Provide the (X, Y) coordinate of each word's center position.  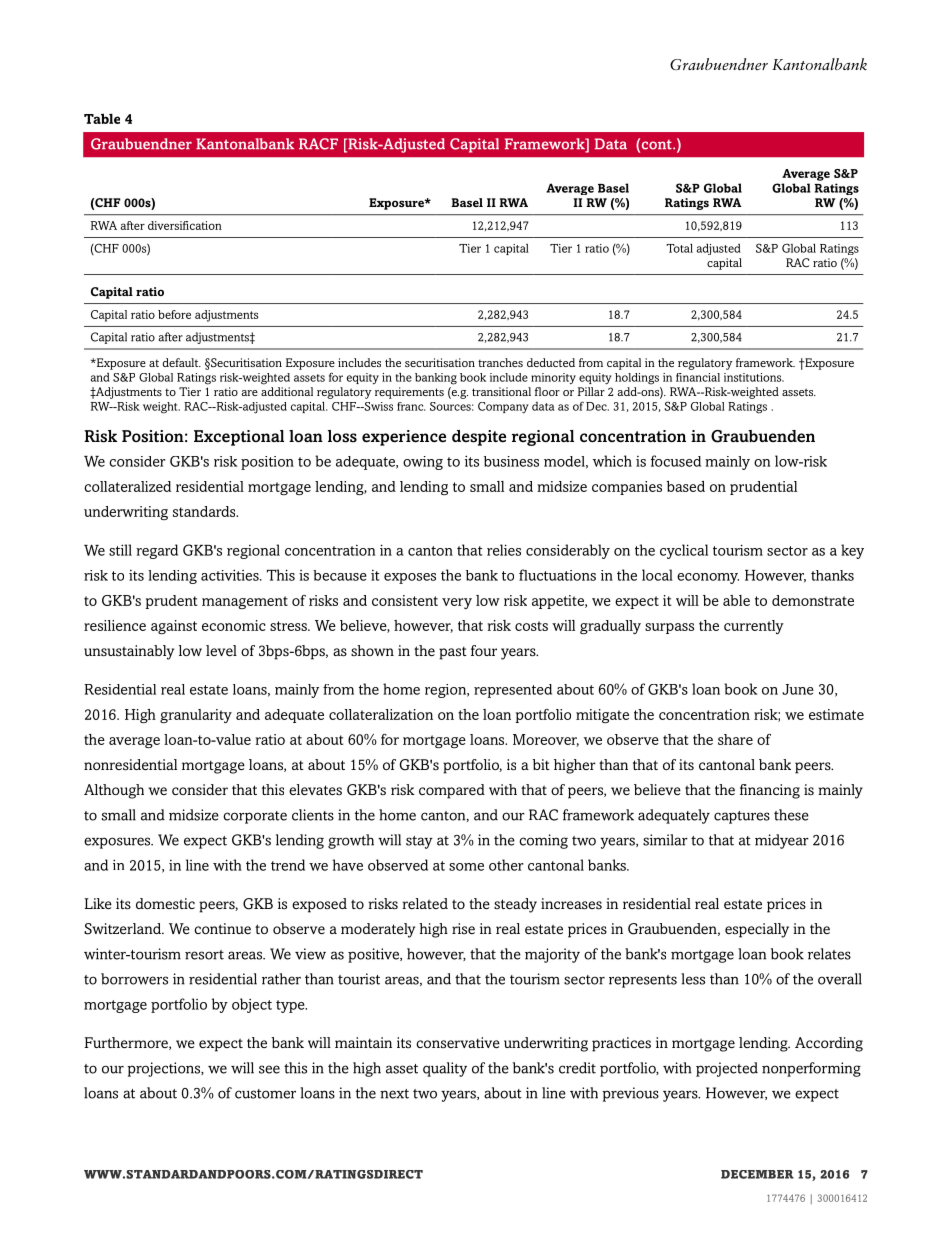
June (798, 689)
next (394, 1094)
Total (679, 248)
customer (265, 1094)
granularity (196, 716)
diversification (185, 225)
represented (513, 691)
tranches (500, 362)
